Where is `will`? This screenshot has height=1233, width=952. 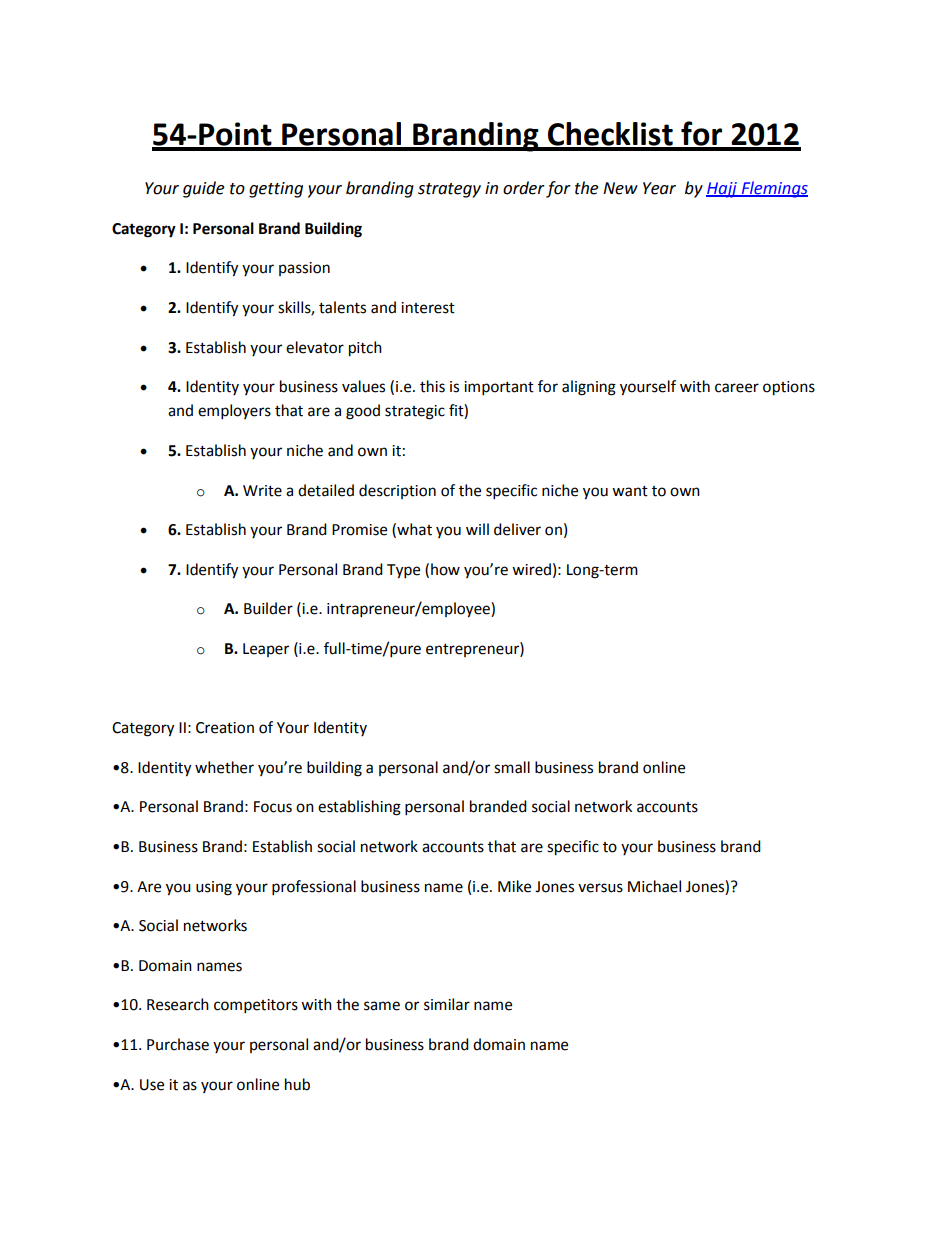 will is located at coordinates (477, 529).
